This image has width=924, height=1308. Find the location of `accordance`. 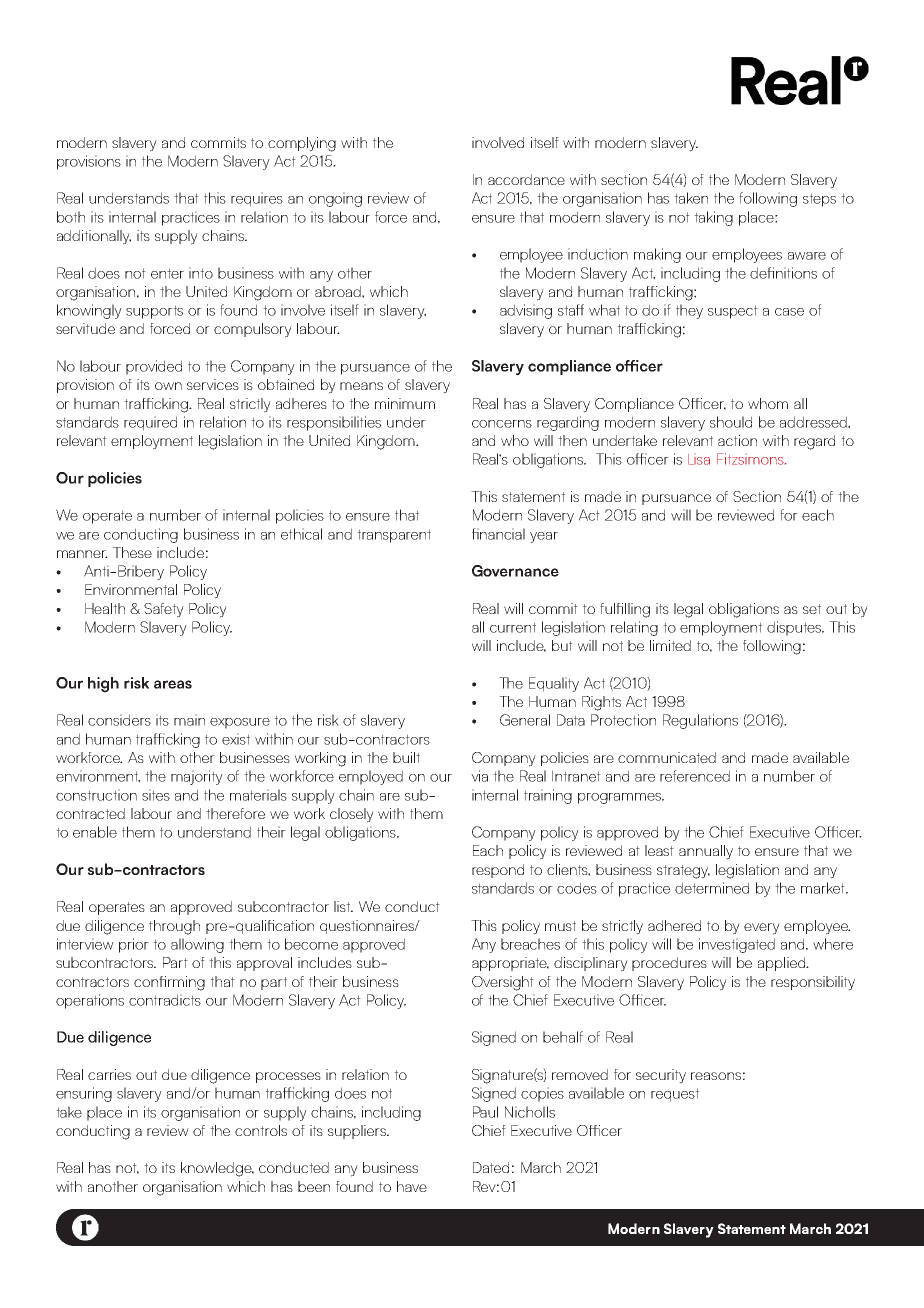

accordance is located at coordinates (526, 179).
